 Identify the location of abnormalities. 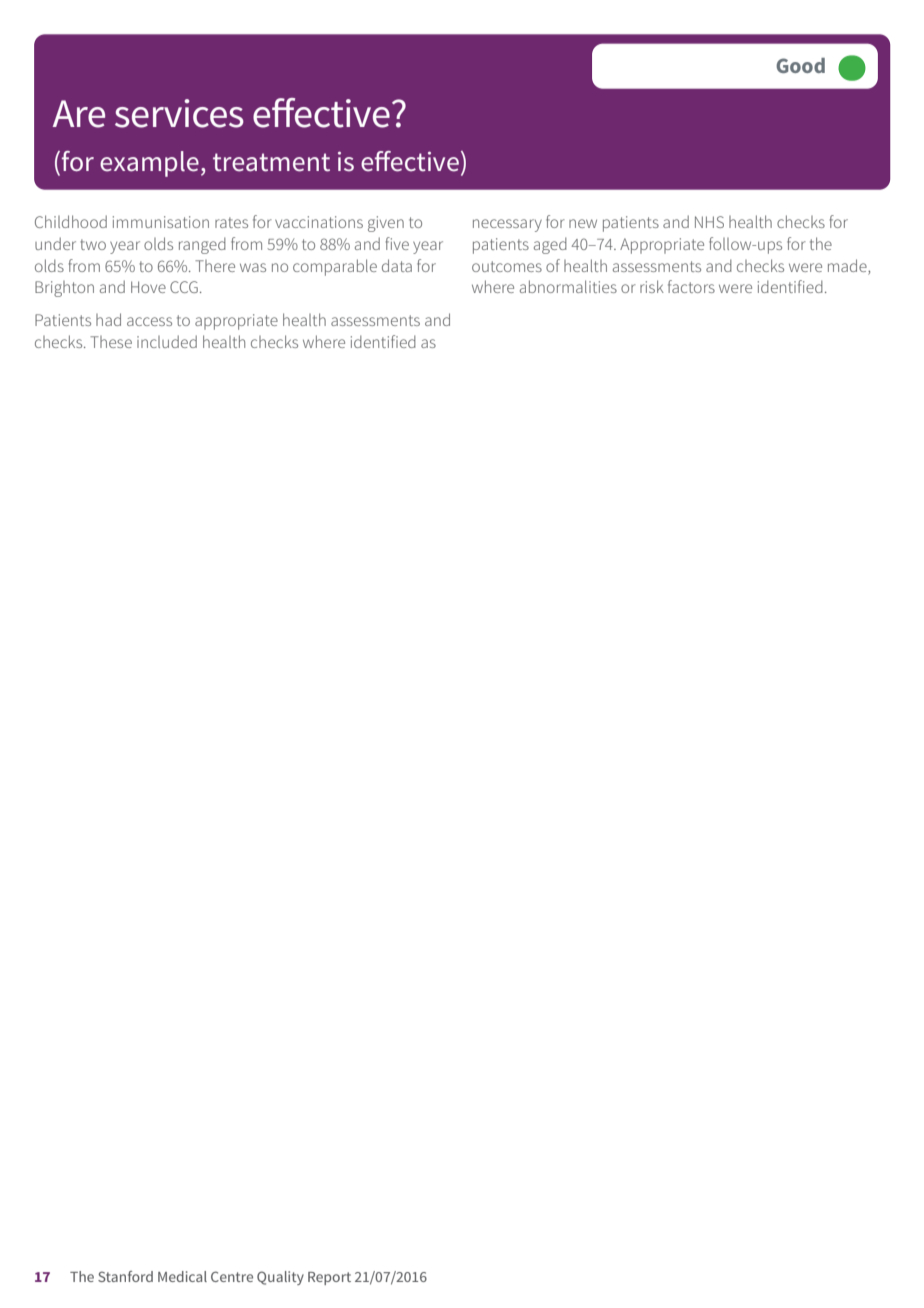
(568, 286).
